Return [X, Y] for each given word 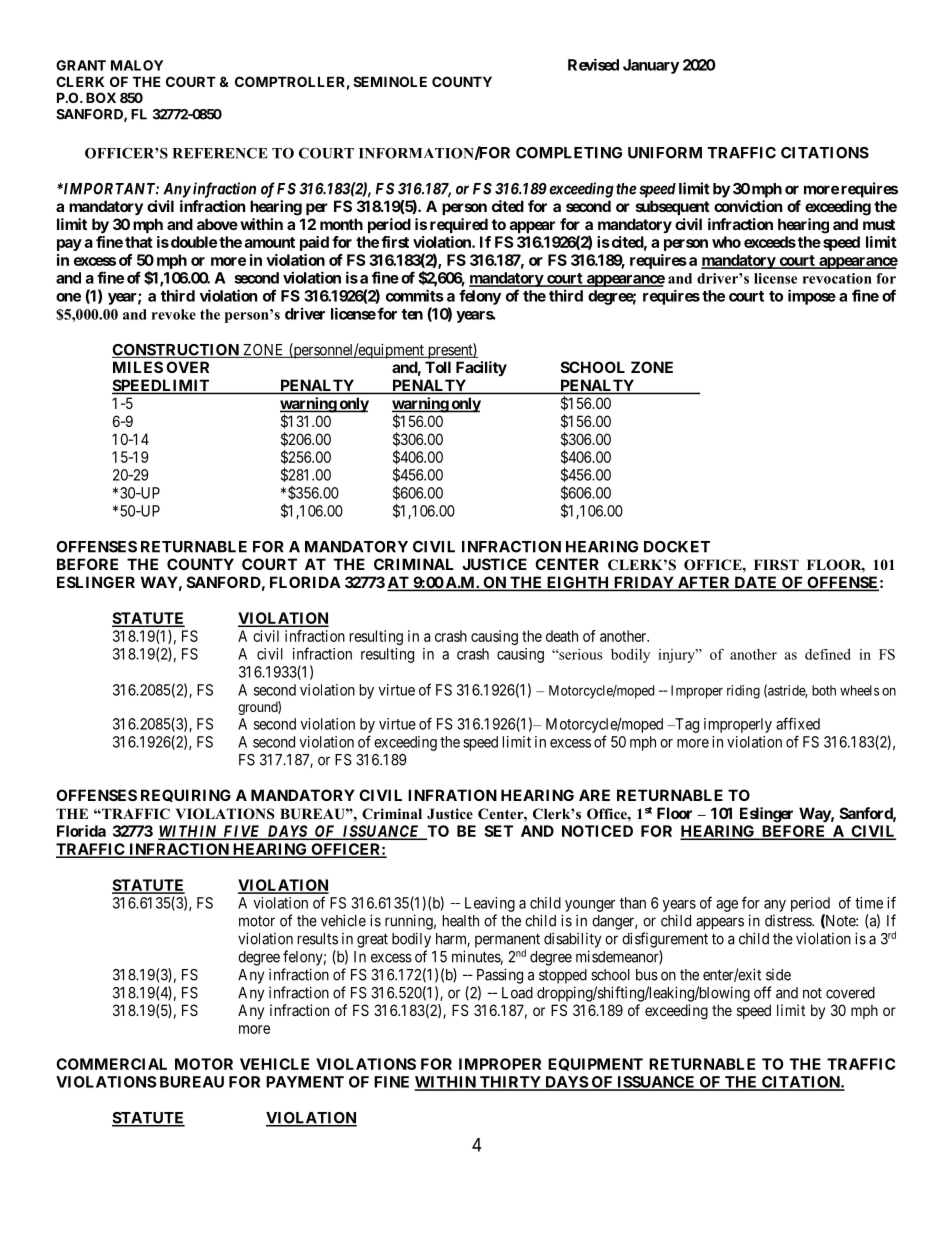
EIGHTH [578, 583]
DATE [756, 583]
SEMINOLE [390, 81]
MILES [138, 367]
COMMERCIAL [111, 1064]
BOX [101, 97]
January [651, 66]
